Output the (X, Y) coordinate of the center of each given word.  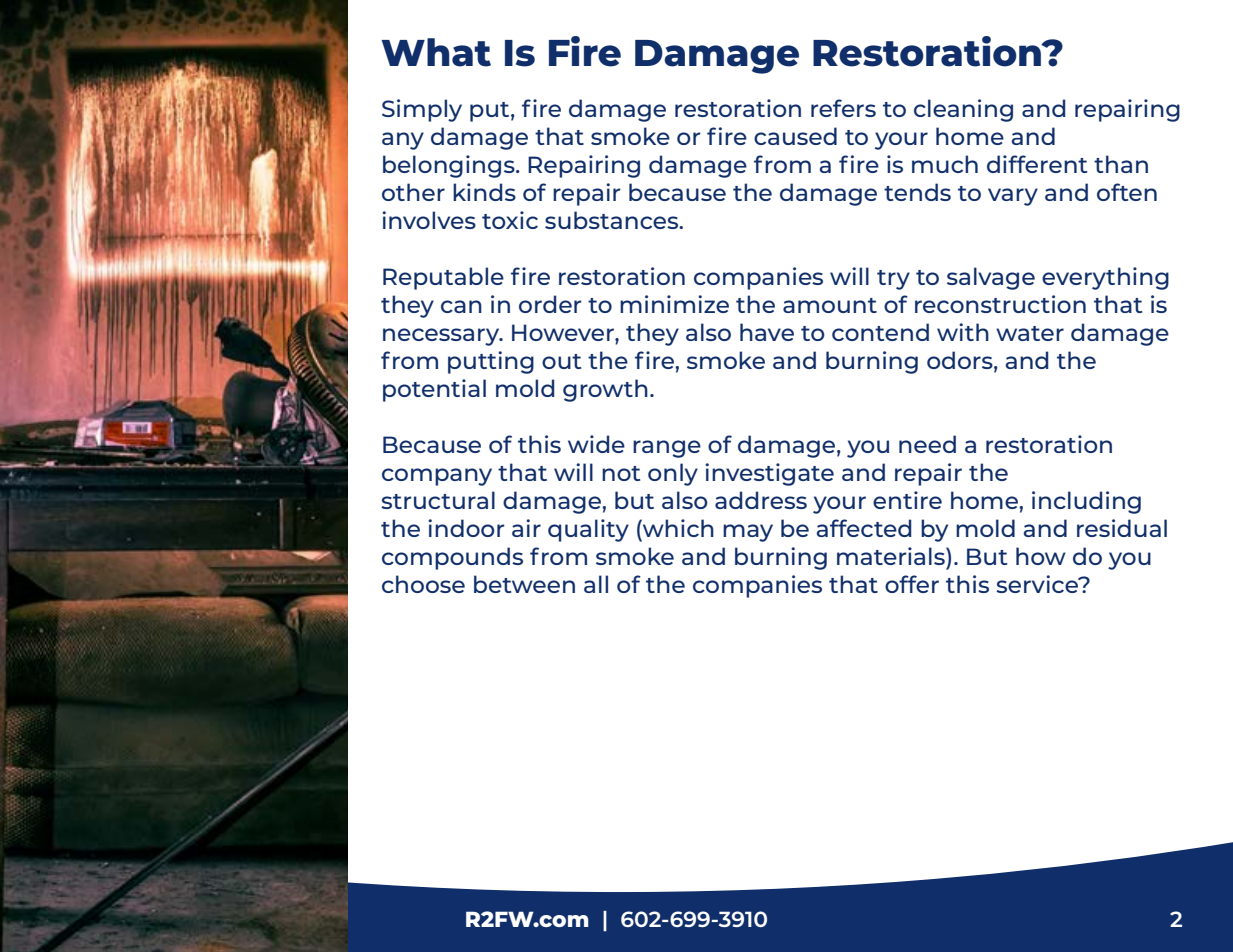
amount (830, 305)
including (1086, 502)
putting (491, 362)
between (524, 584)
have (767, 332)
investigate (769, 474)
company (437, 477)
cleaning (963, 110)
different (1037, 164)
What (436, 52)
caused (795, 136)
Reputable (443, 278)
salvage (991, 278)
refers (843, 108)
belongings (450, 166)
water (1030, 333)
